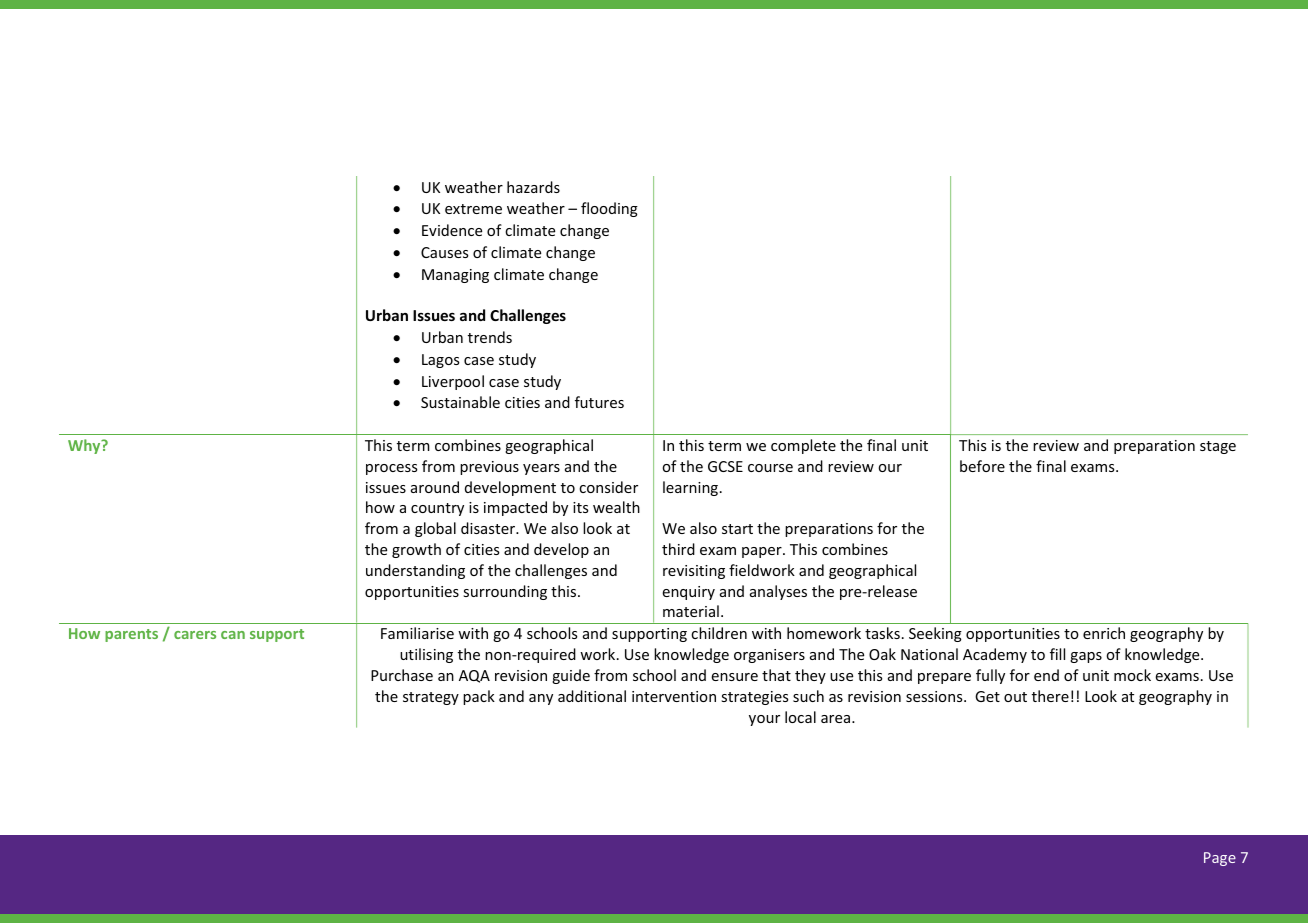 Image resolution: width=1308 pixels, height=924 pixels. Describe the element at coordinates (1220, 859) in the page. I see `Page` at that location.
